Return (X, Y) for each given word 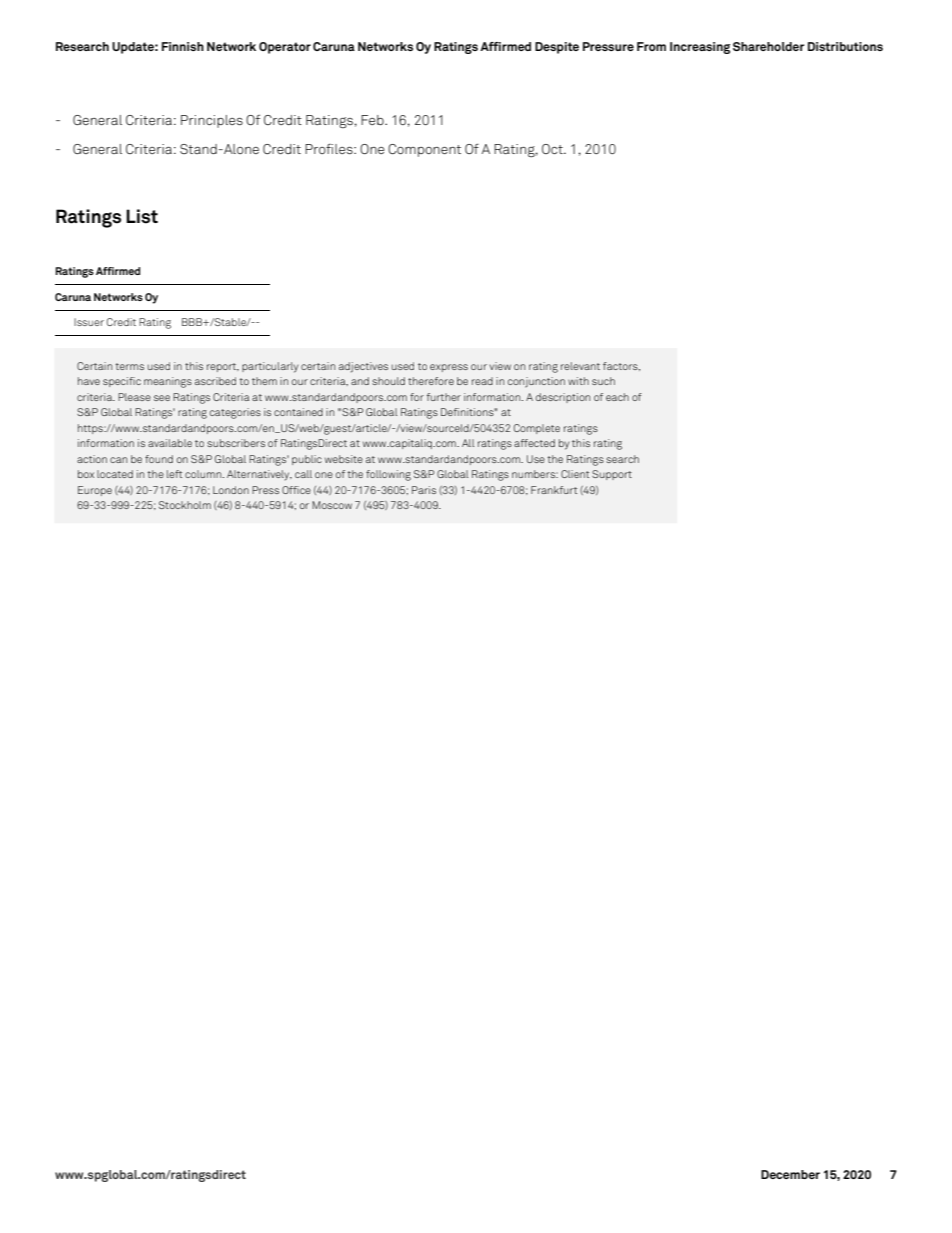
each (617, 397)
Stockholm (185, 505)
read (482, 381)
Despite (557, 48)
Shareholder (769, 46)
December (790, 1174)
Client (575, 474)
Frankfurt (554, 490)
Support (612, 475)
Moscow (332, 505)
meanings (168, 382)
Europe (95, 491)
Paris (424, 490)
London (231, 490)
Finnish (183, 46)
